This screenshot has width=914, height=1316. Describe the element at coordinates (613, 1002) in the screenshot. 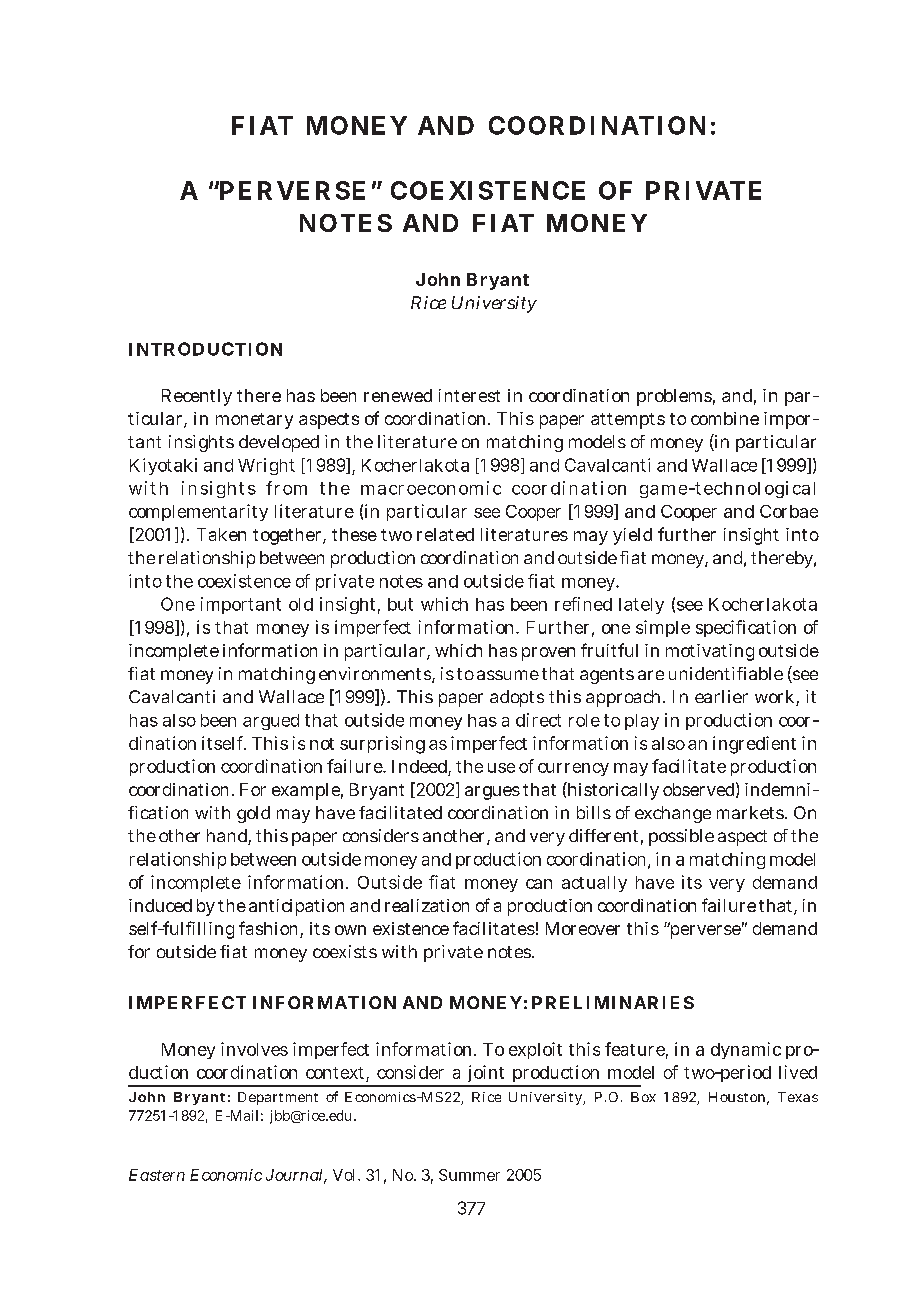

I see `PRELIMINARIES` at that location.
